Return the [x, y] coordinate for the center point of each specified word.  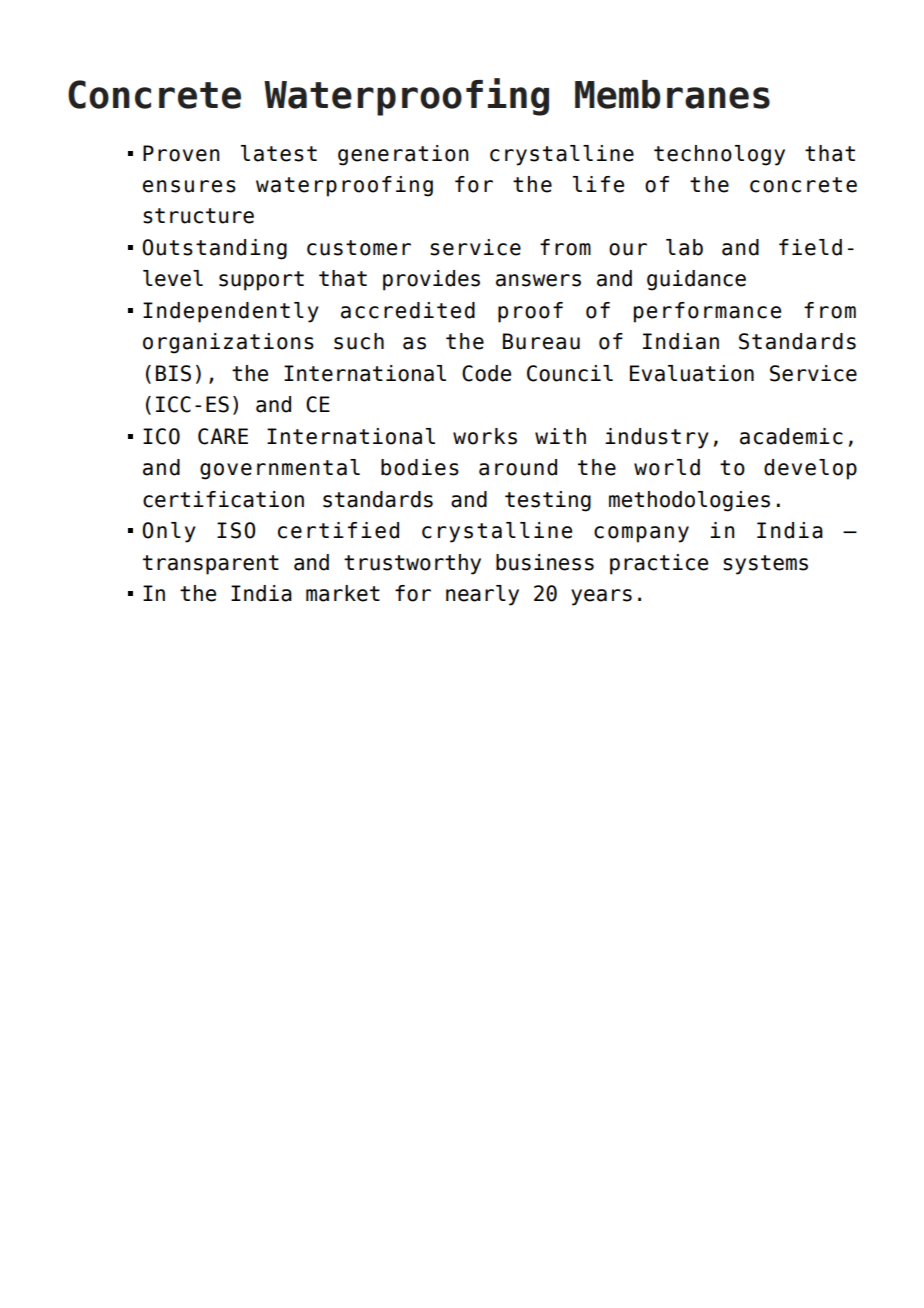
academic [791, 436]
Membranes [672, 94]
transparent [211, 565]
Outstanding [214, 249]
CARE [223, 436]
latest [279, 153]
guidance [696, 280]
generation [403, 155]
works [485, 436]
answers [538, 280]
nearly [482, 595]
